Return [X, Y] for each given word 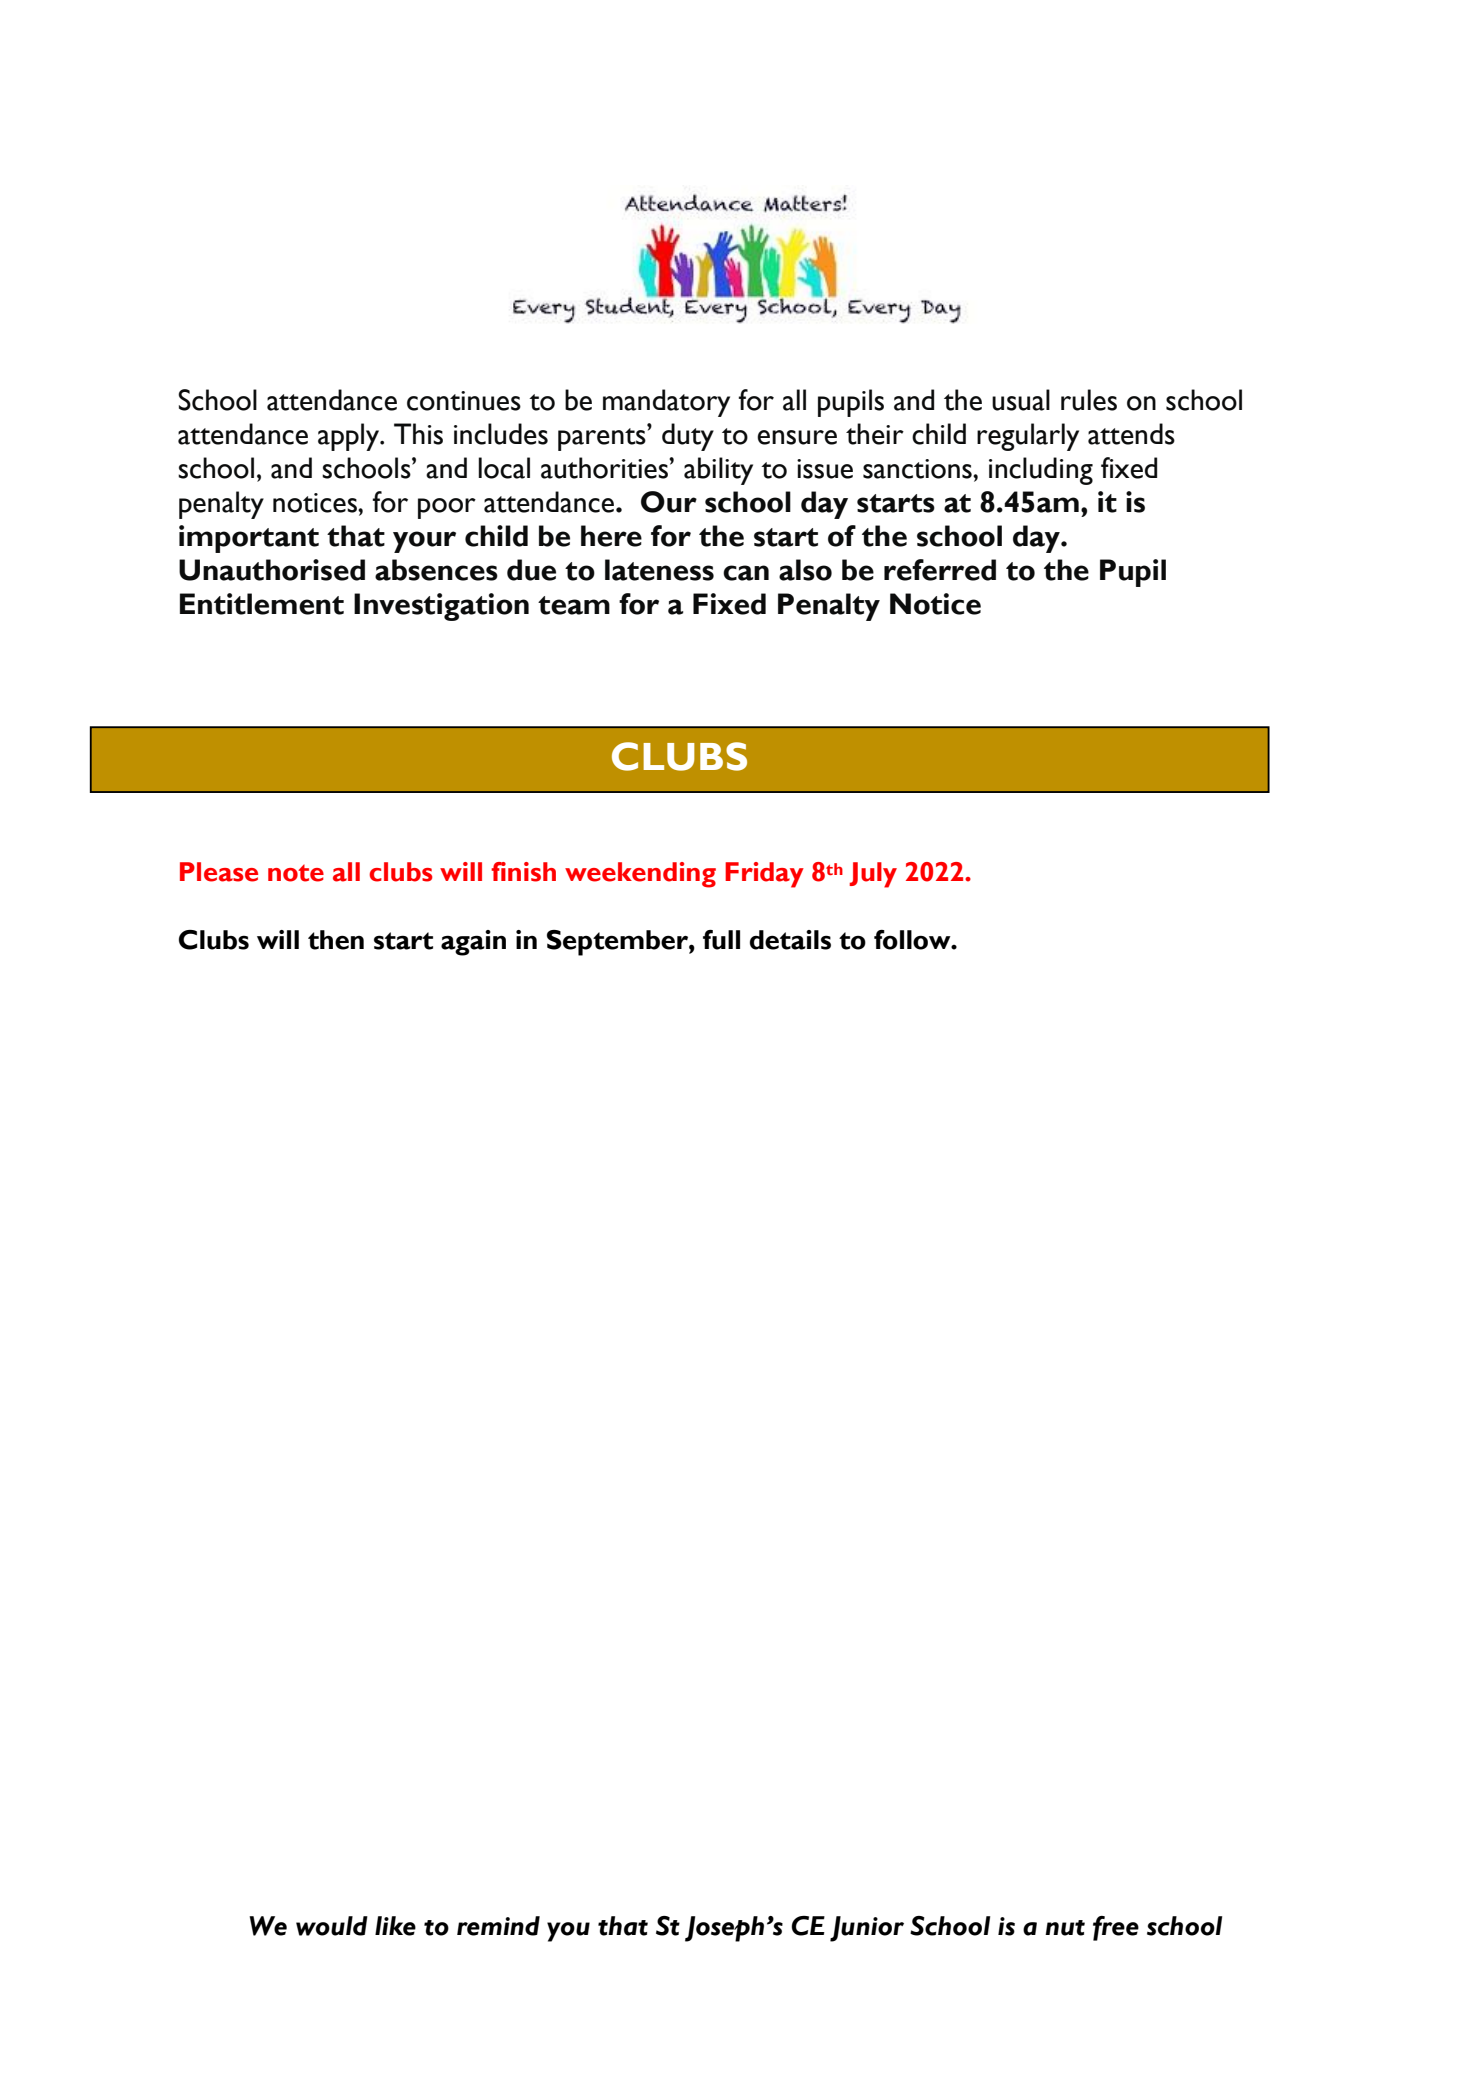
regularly [1028, 437]
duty [688, 437]
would [332, 1926]
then [336, 940]
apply [350, 437]
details [790, 940]
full [721, 940]
